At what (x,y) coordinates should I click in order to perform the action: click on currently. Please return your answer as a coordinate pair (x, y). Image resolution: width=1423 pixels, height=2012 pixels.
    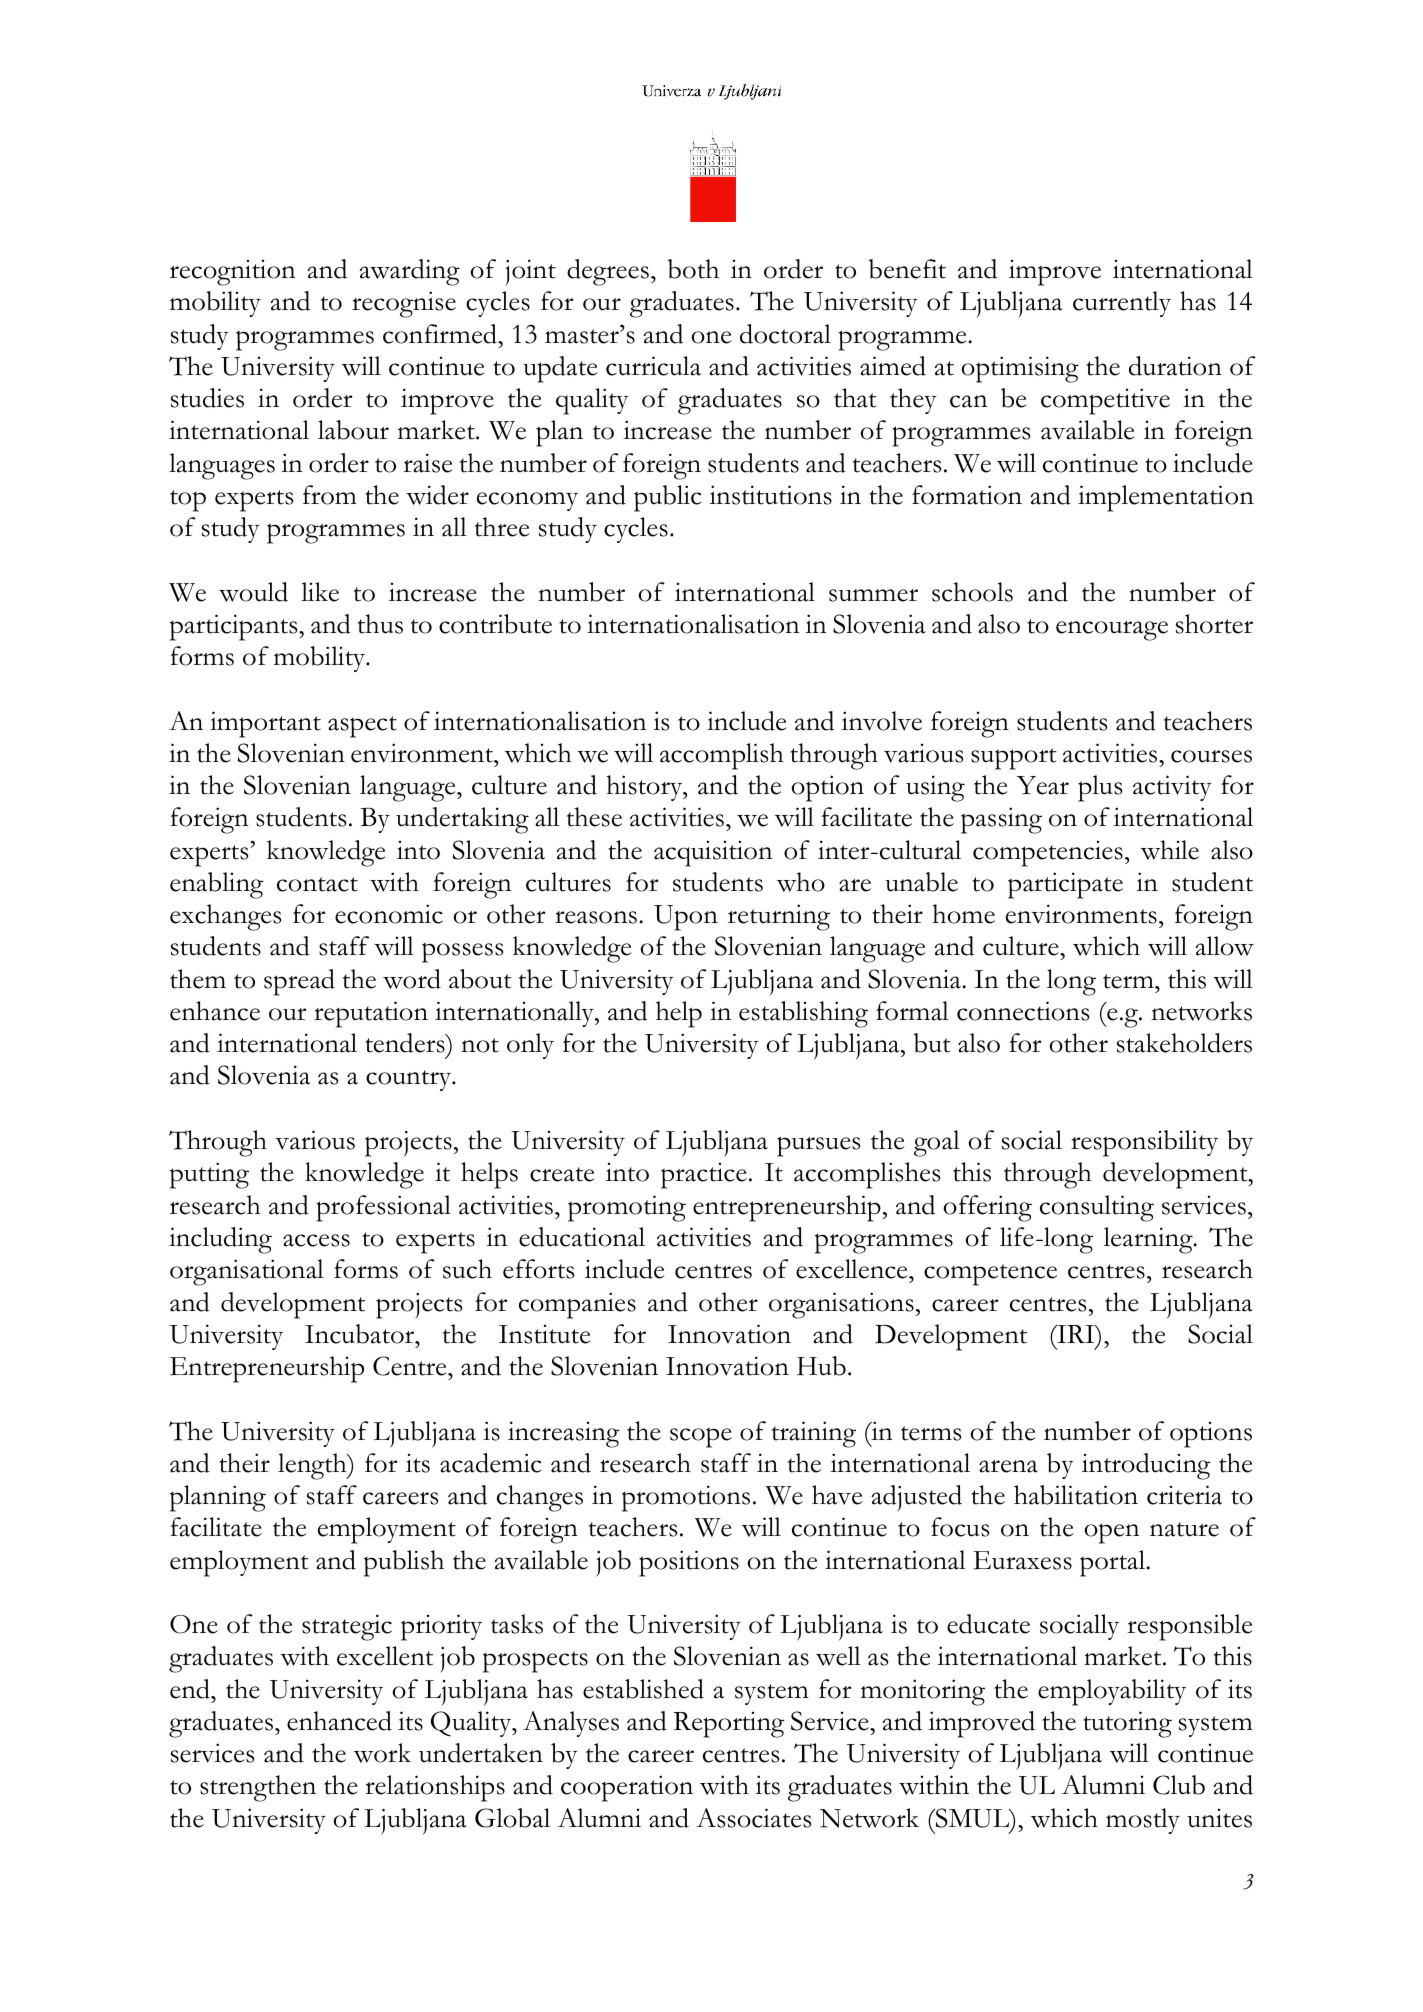
    Looking at the image, I should click on (1122, 304).
